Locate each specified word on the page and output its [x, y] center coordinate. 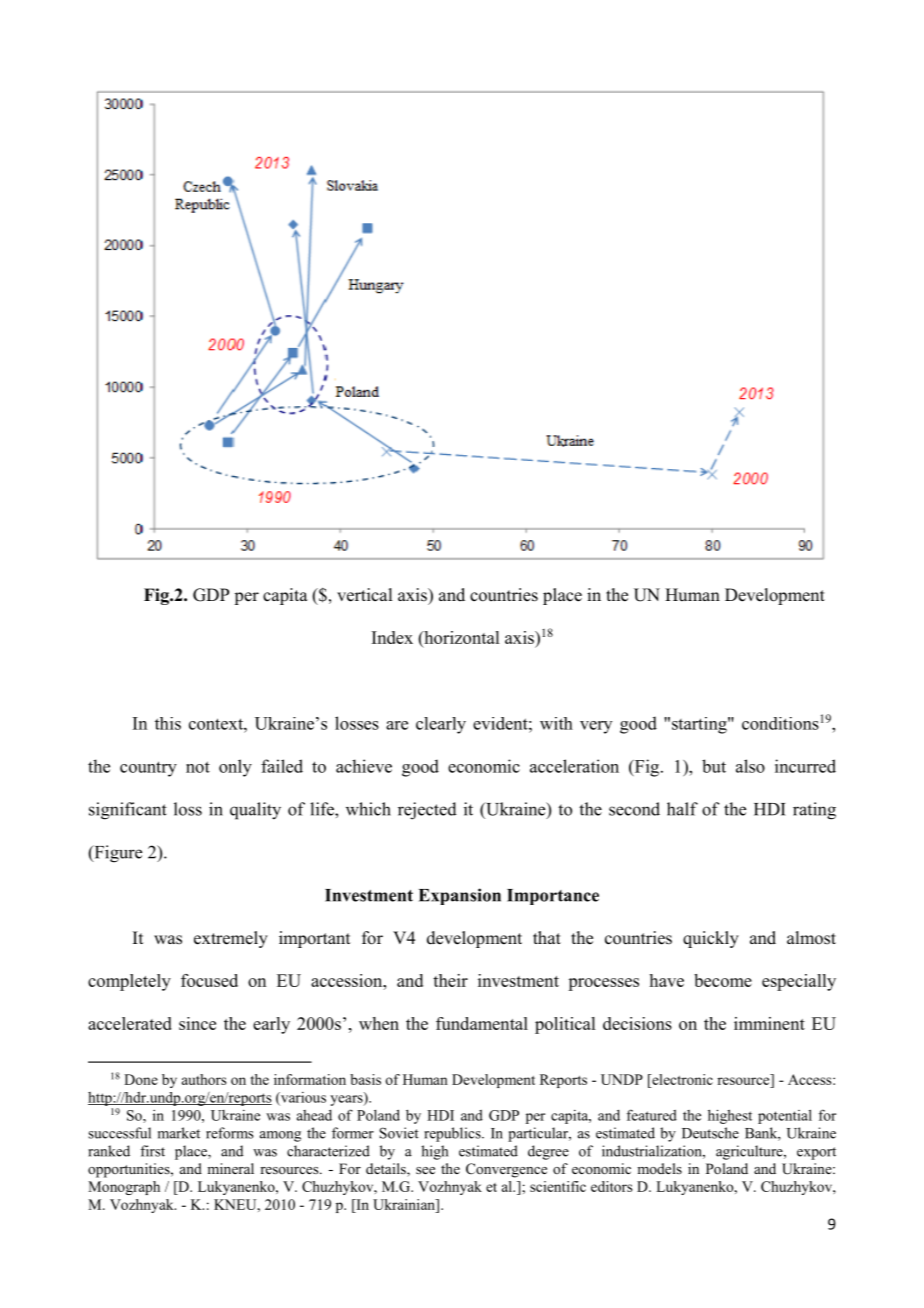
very [596, 727]
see [425, 1170]
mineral [230, 1168]
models [659, 1168]
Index [392, 637]
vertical [364, 595]
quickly [711, 939]
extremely [231, 939]
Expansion [460, 896]
